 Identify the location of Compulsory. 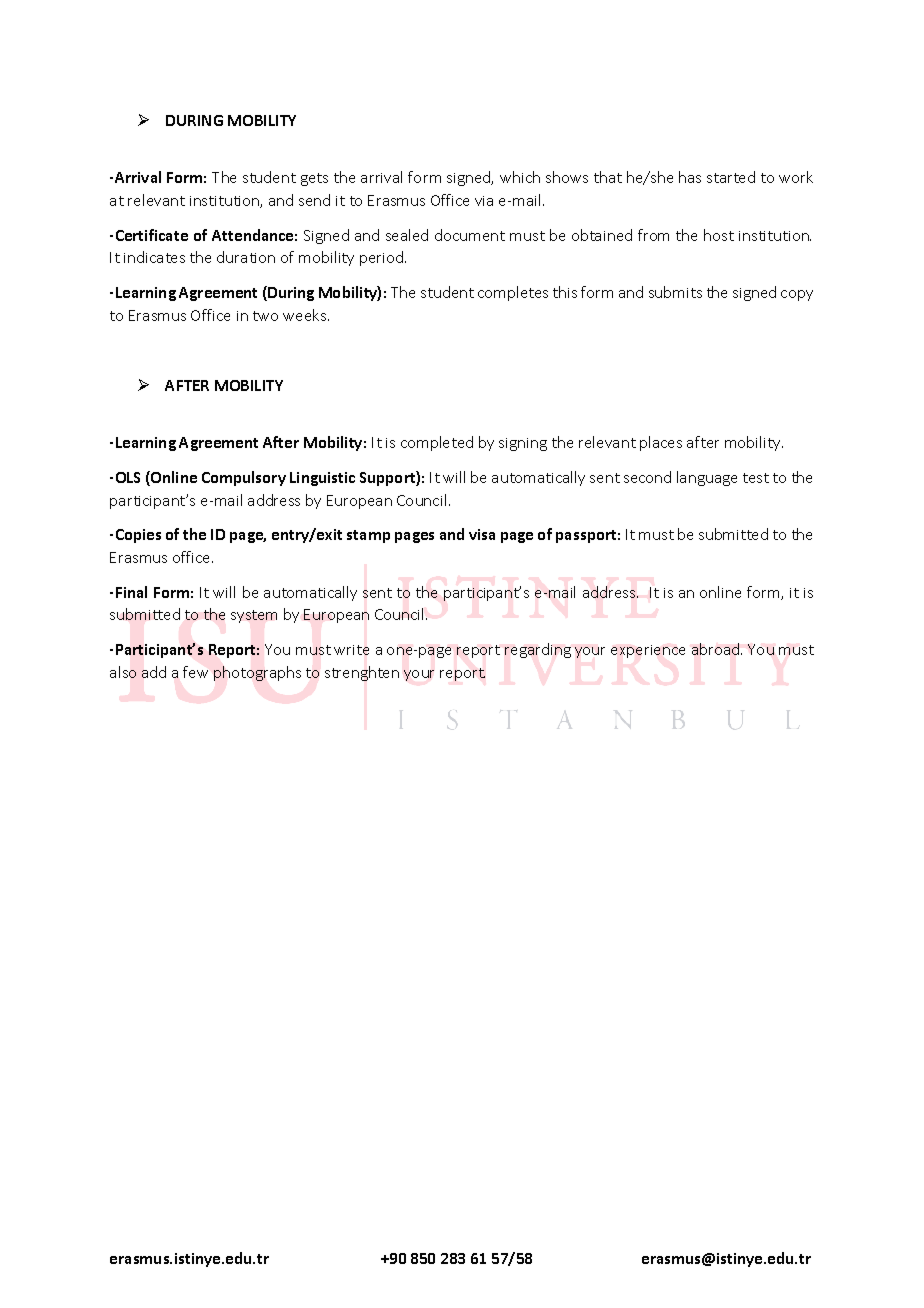
(244, 478).
